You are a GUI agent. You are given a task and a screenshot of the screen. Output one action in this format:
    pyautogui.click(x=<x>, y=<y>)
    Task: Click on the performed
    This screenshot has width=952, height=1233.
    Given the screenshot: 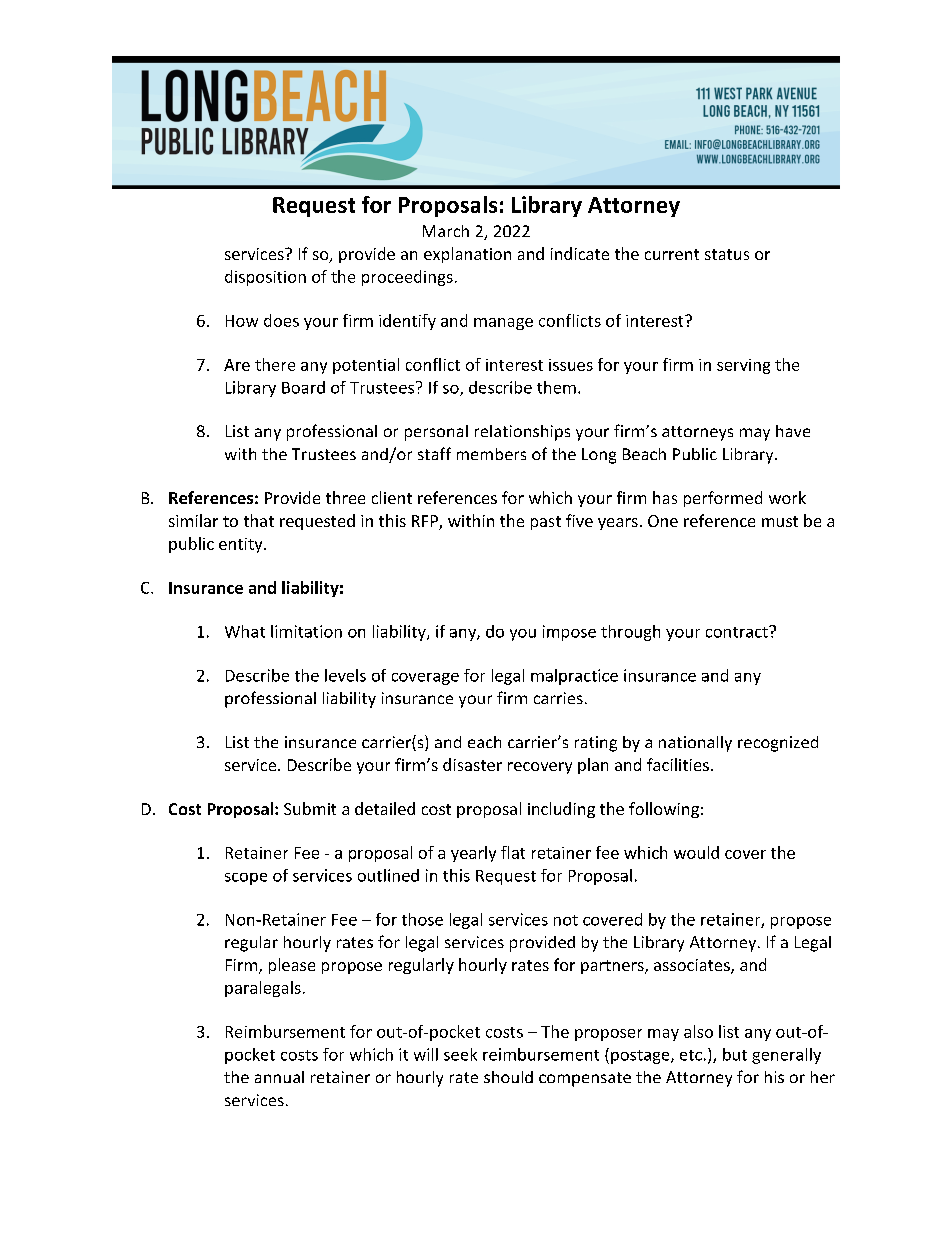 What is the action you would take?
    pyautogui.click(x=723, y=499)
